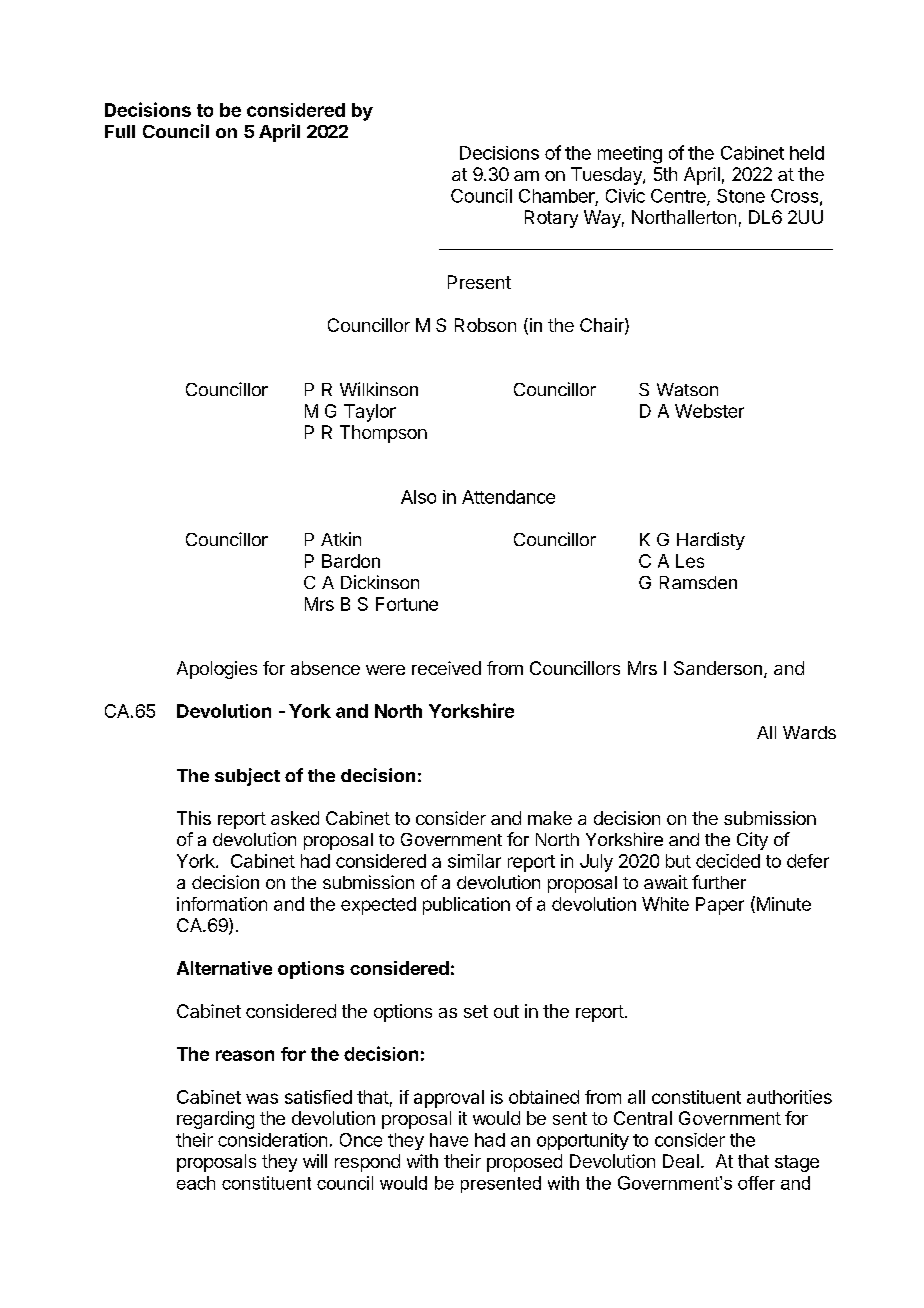 The image size is (924, 1308). Describe the element at coordinates (690, 561) in the page. I see `Les` at that location.
